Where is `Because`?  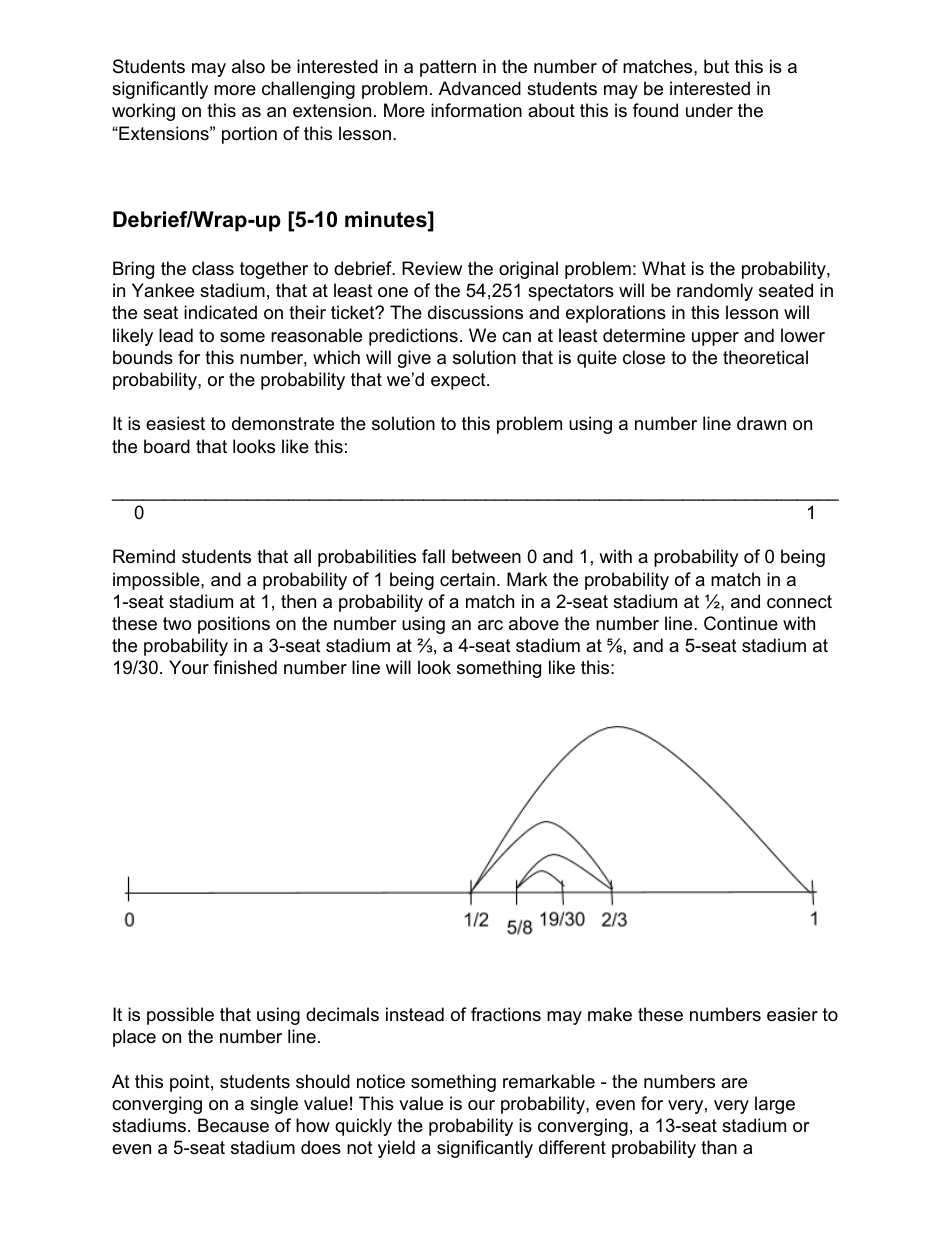 Because is located at coordinates (233, 1125).
